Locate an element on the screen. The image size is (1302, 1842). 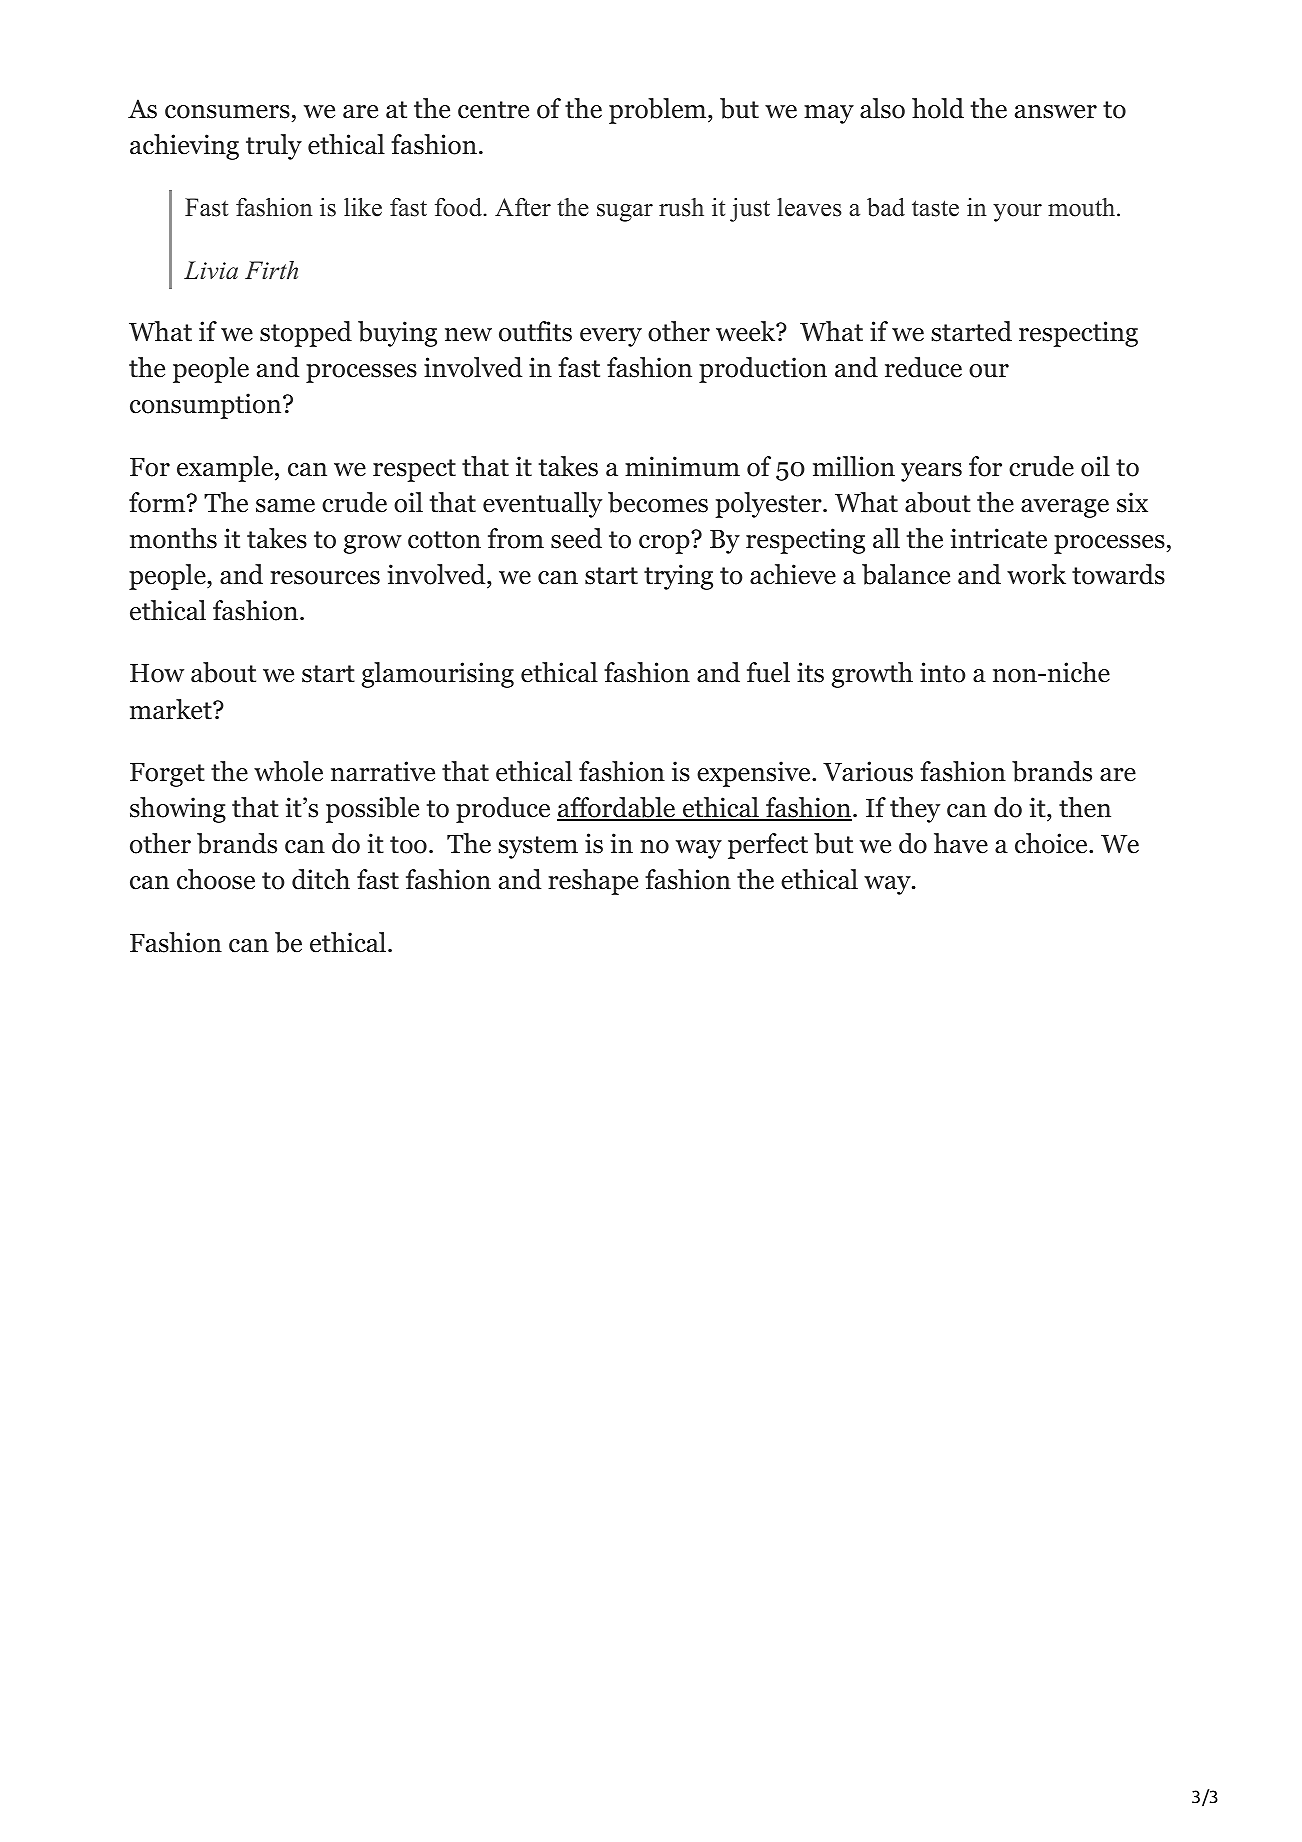
reduce is located at coordinates (923, 367).
